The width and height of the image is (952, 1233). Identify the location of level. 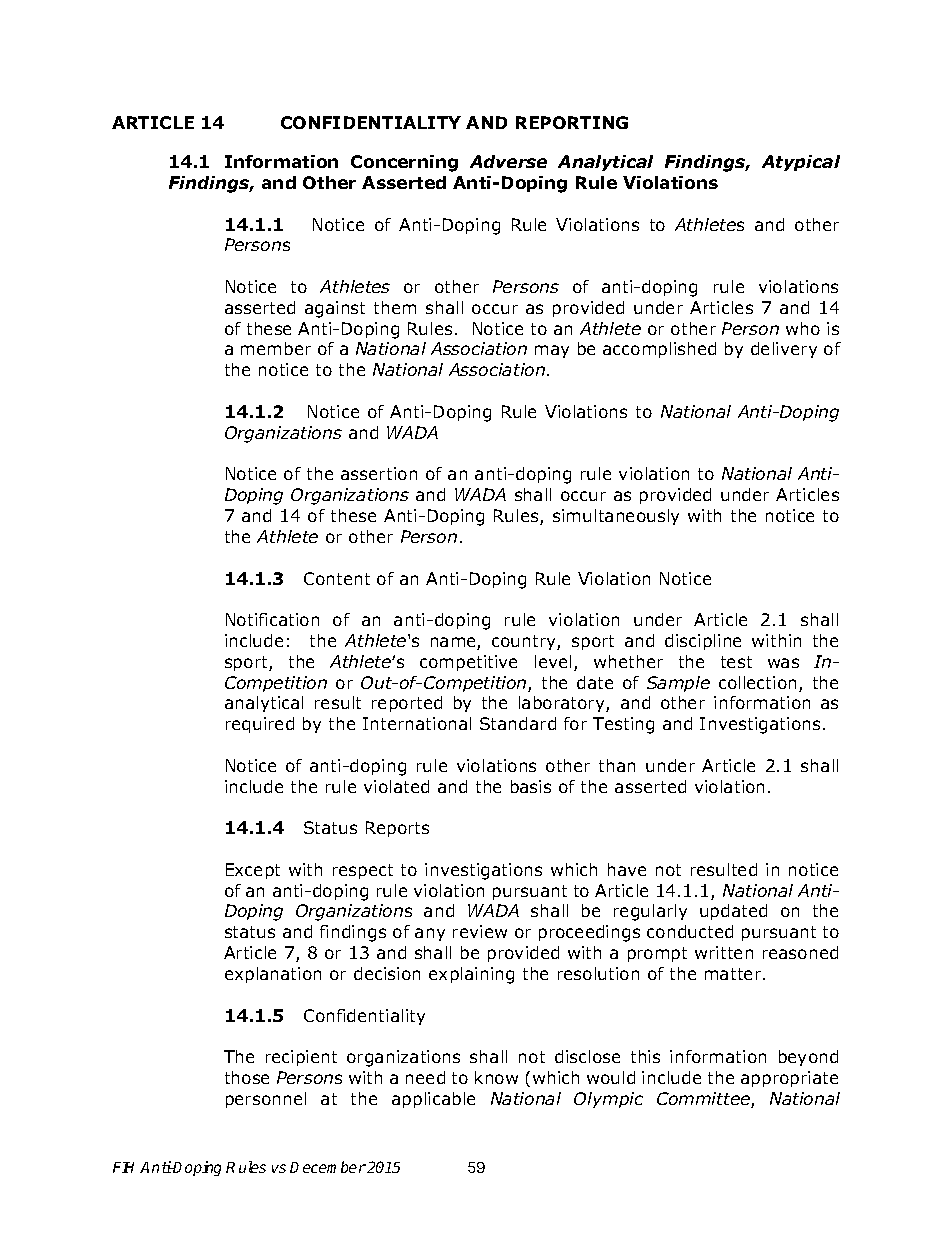
(553, 661).
